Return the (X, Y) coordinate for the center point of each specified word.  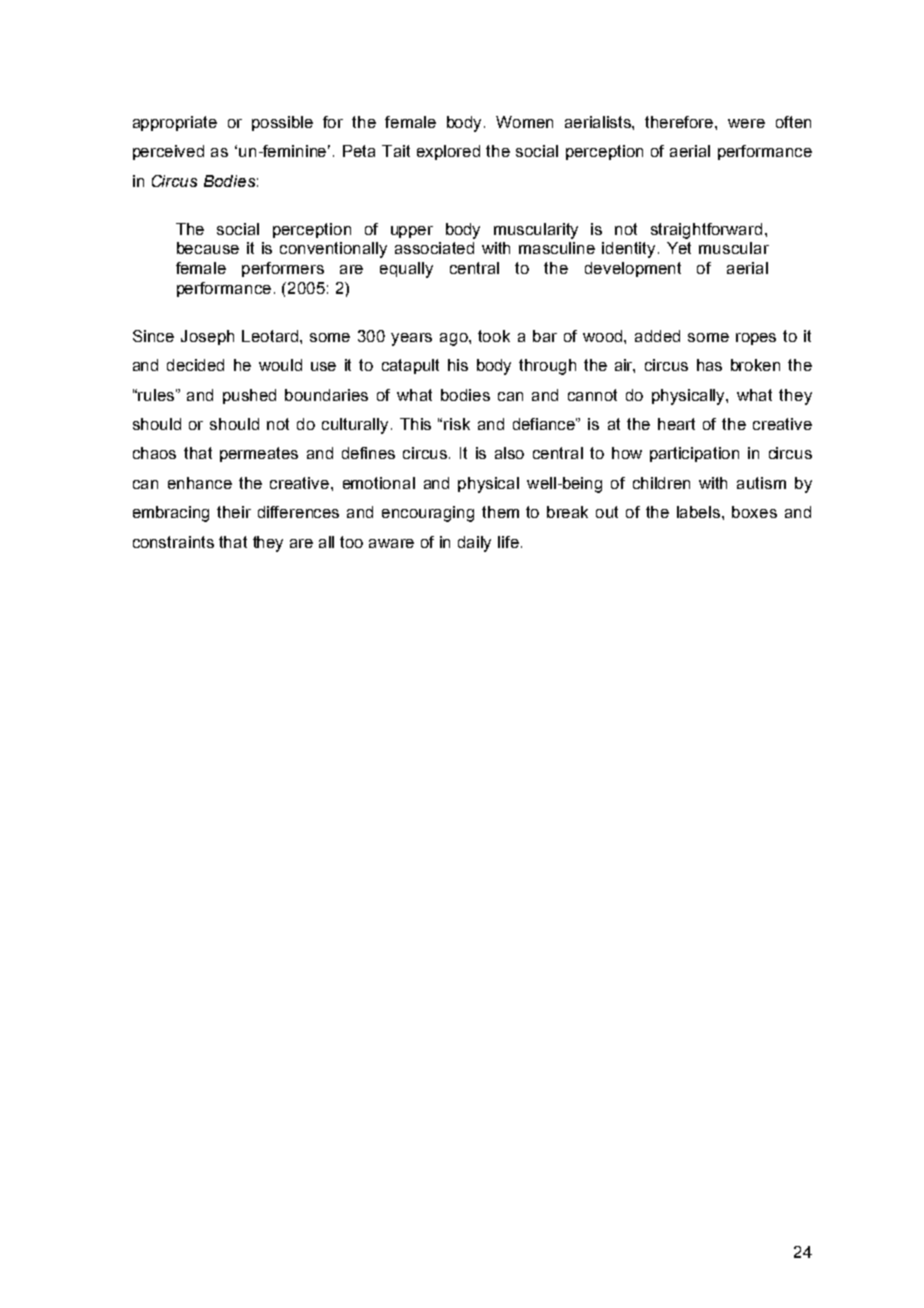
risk (457, 424)
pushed (249, 396)
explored (448, 152)
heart (676, 424)
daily (474, 544)
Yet (679, 248)
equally (406, 270)
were (746, 123)
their (234, 512)
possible (282, 123)
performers (283, 269)
